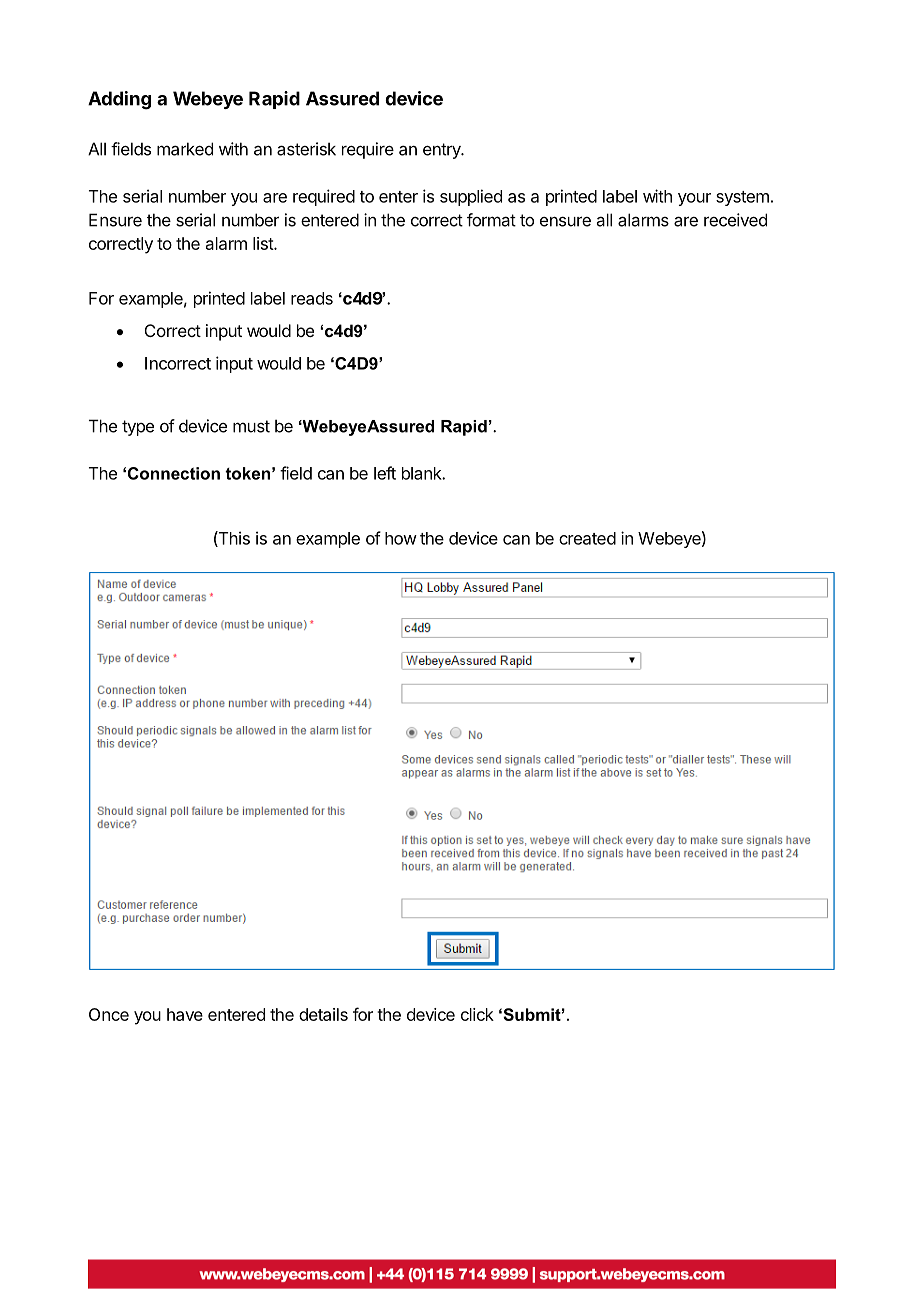 Image resolution: width=924 pixels, height=1308 pixels. Describe the element at coordinates (694, 199) in the screenshot. I see `your` at that location.
